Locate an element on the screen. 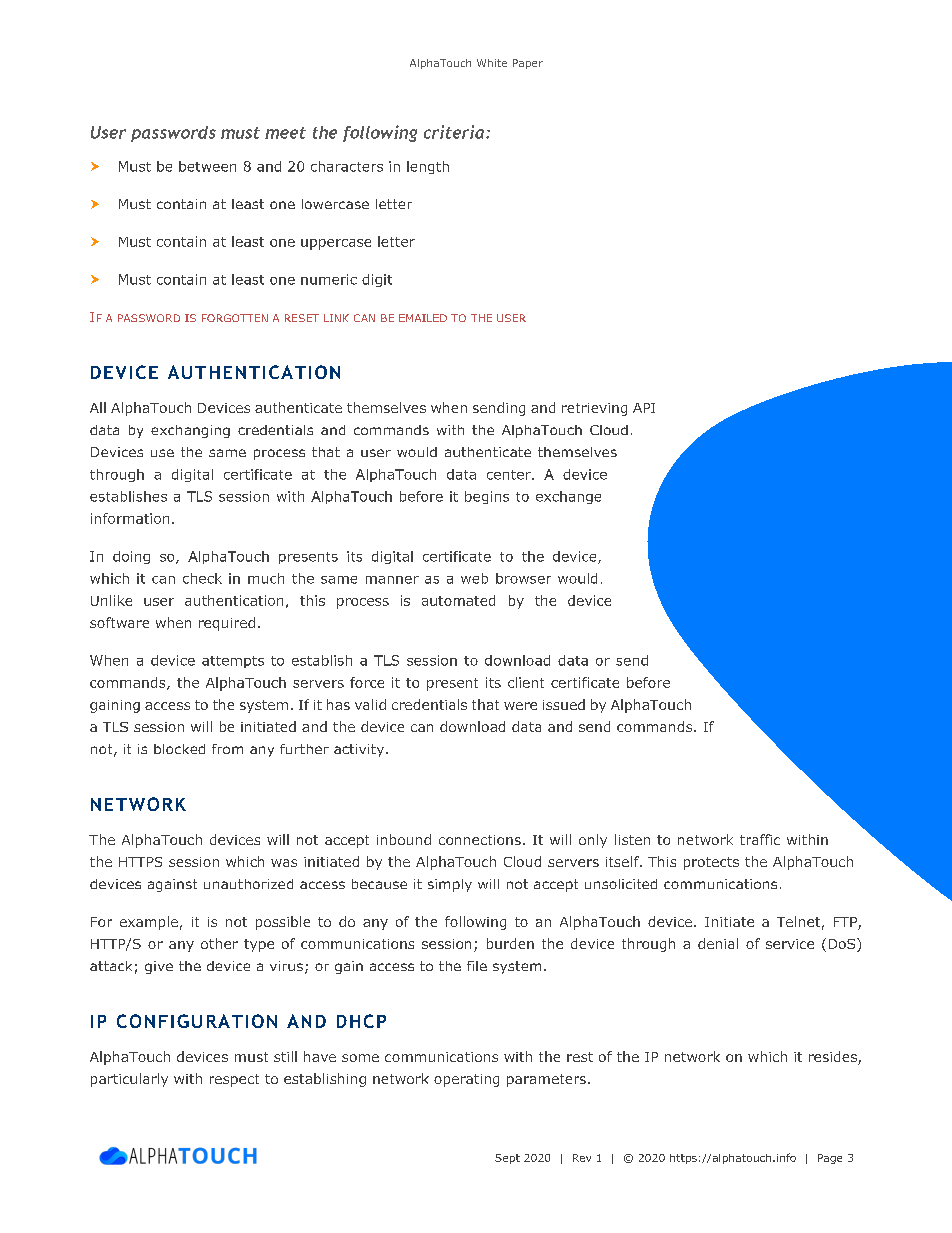 The image size is (952, 1233). between is located at coordinates (207, 166).
